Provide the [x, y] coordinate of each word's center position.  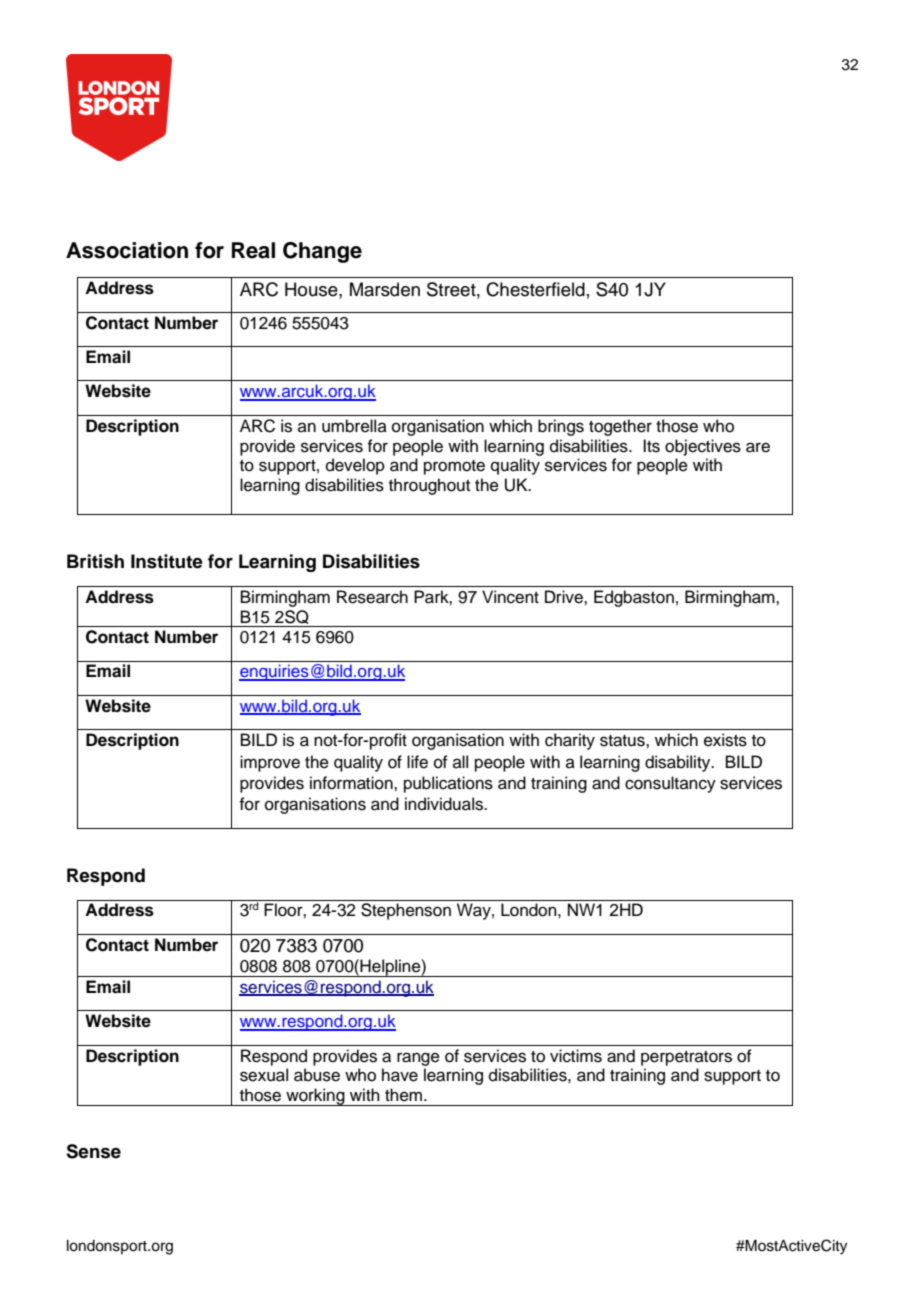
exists [725, 740]
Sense [93, 1151]
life [417, 762]
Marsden [385, 289]
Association [127, 250]
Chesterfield [535, 289]
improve [270, 763]
